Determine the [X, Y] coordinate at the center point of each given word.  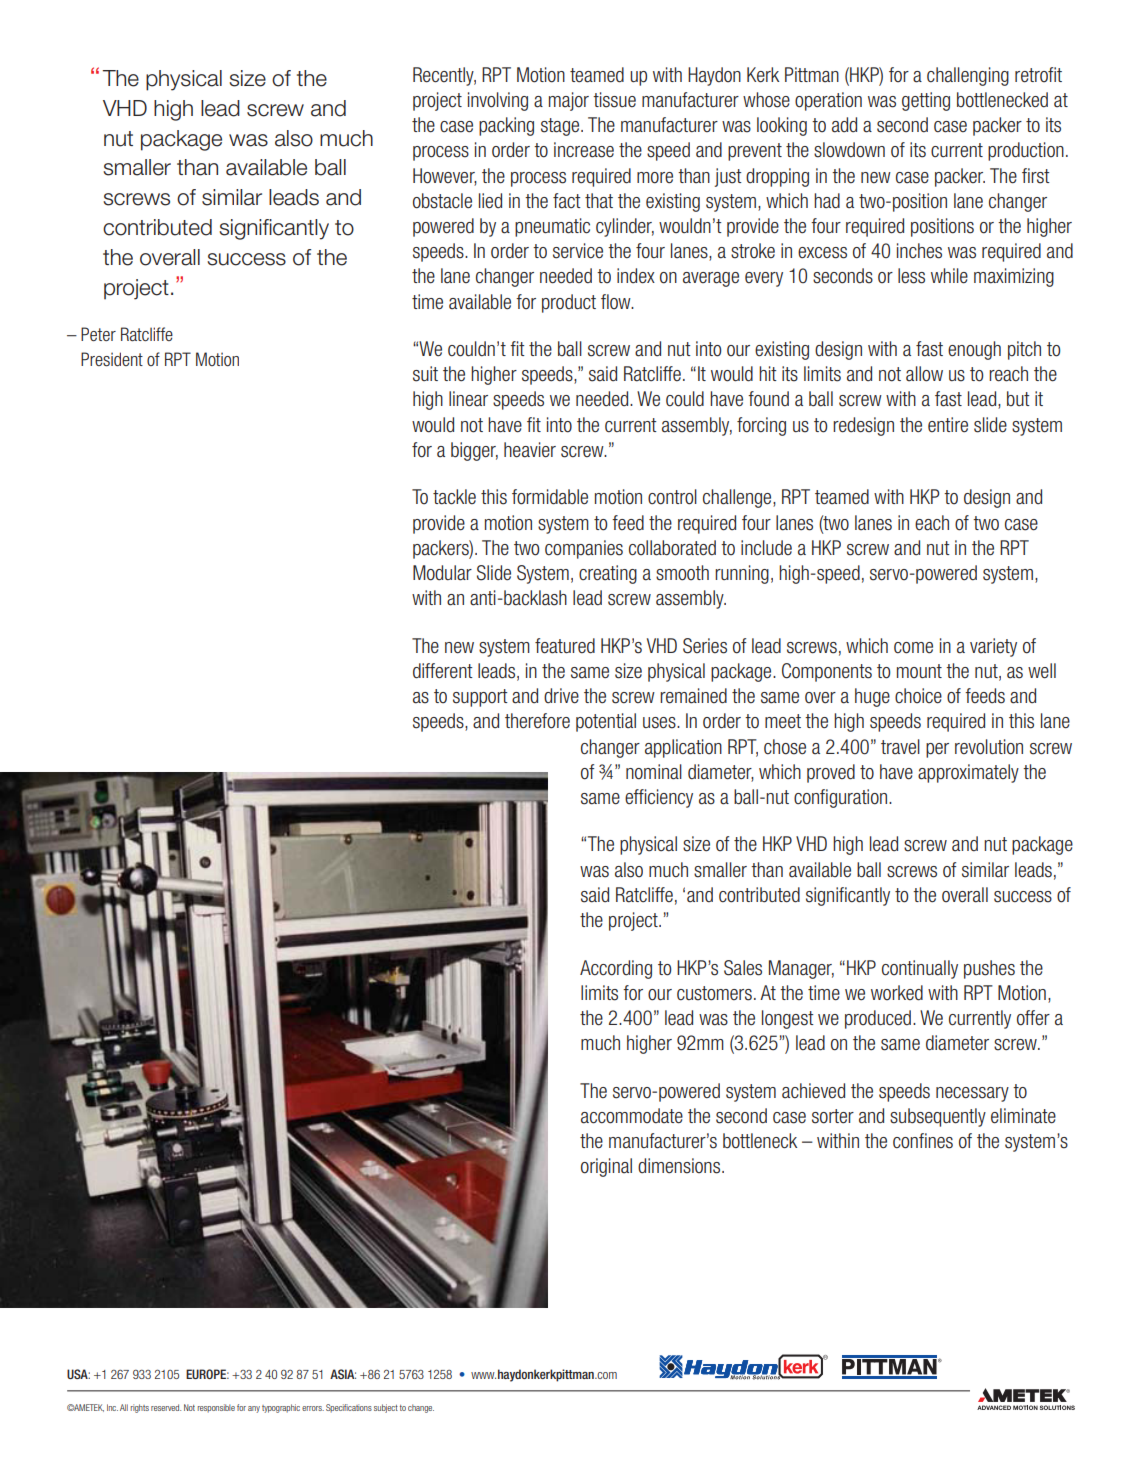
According [616, 969]
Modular [442, 573]
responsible [216, 1408]
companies [584, 549]
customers [714, 993]
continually [920, 969]
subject [386, 1408]
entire [948, 425]
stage [561, 127]
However [445, 176]
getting [926, 101]
